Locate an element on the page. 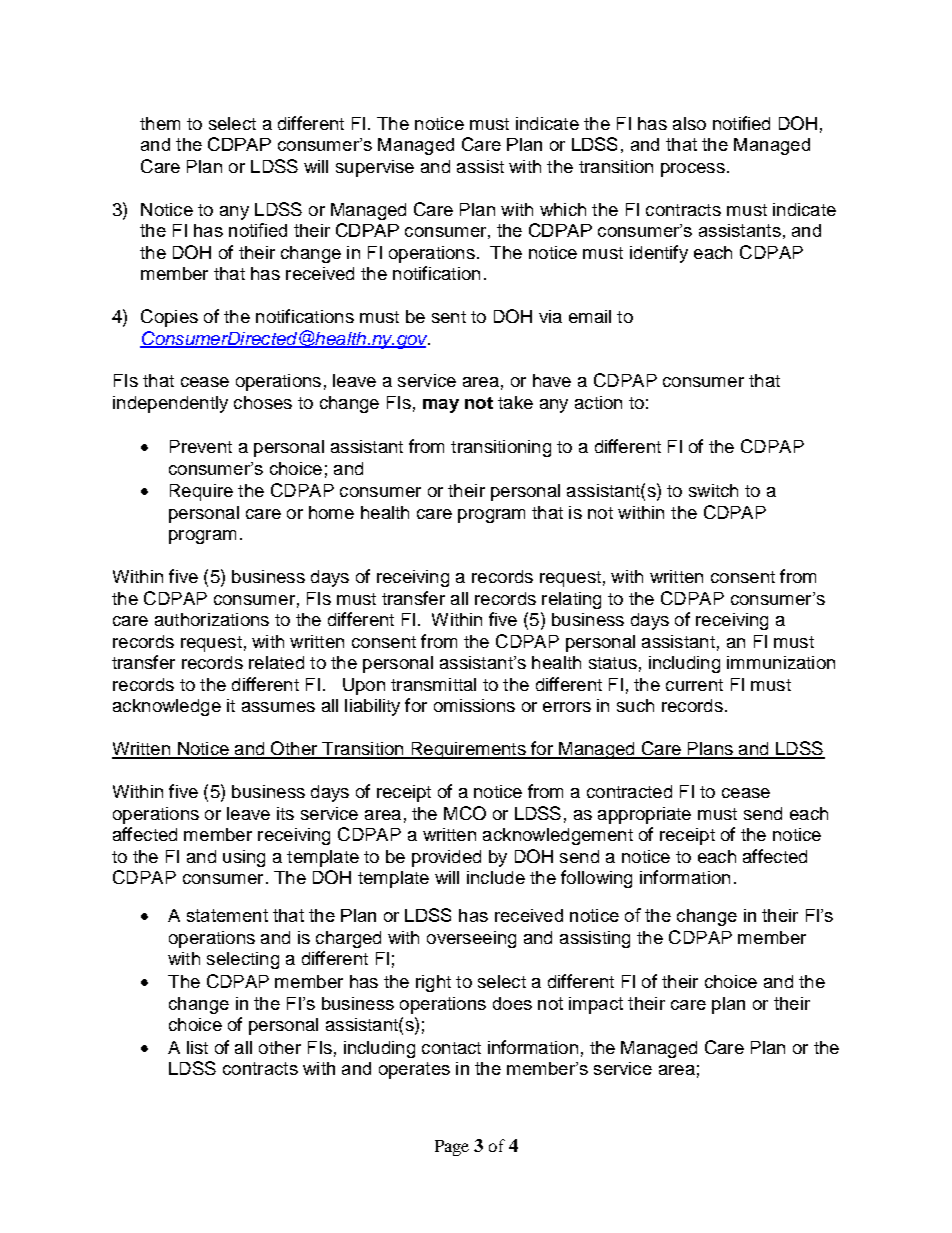 The height and width of the document is (1233, 952). process is located at coordinates (693, 170).
